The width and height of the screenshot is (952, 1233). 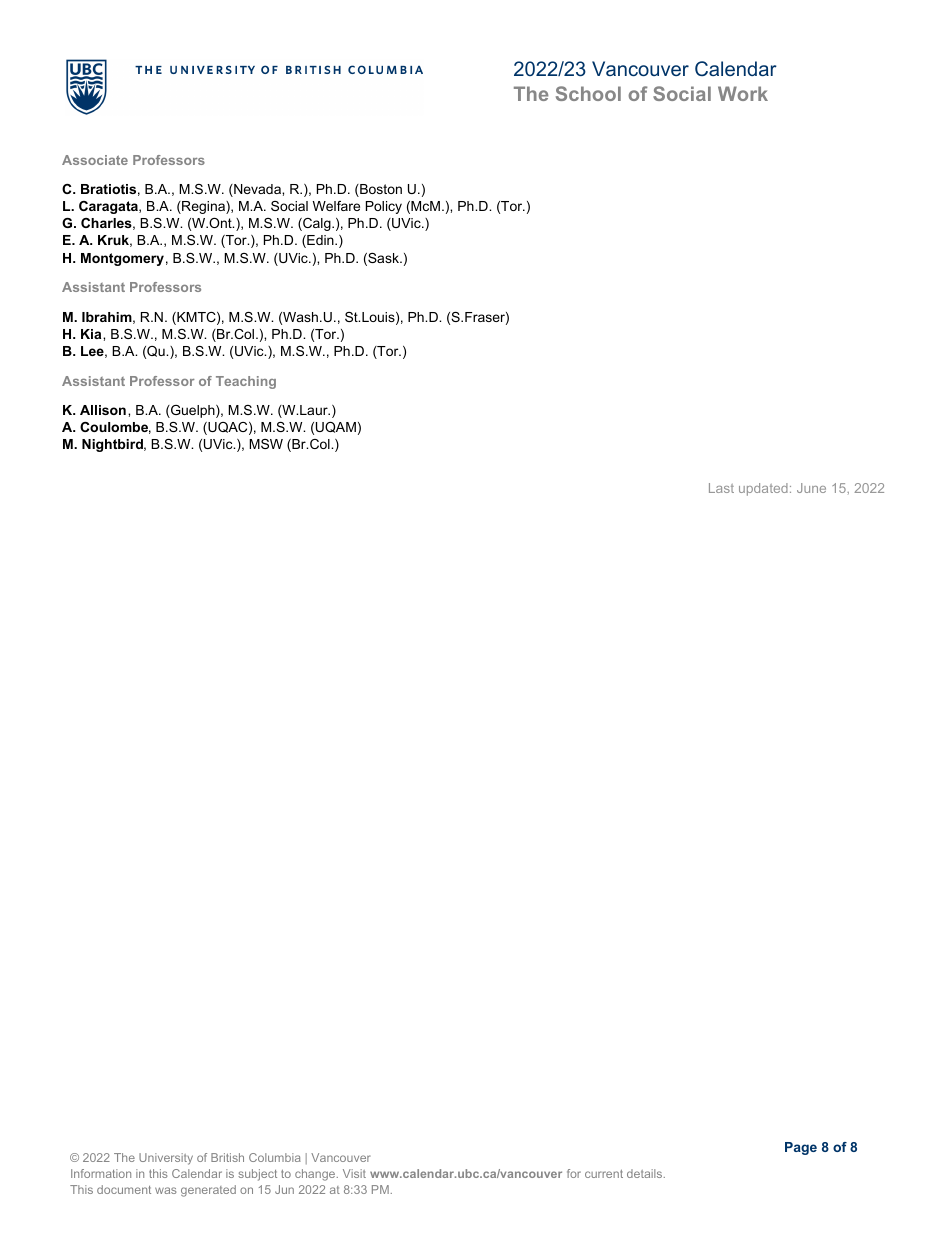 I want to click on change, so click(x=316, y=1175).
